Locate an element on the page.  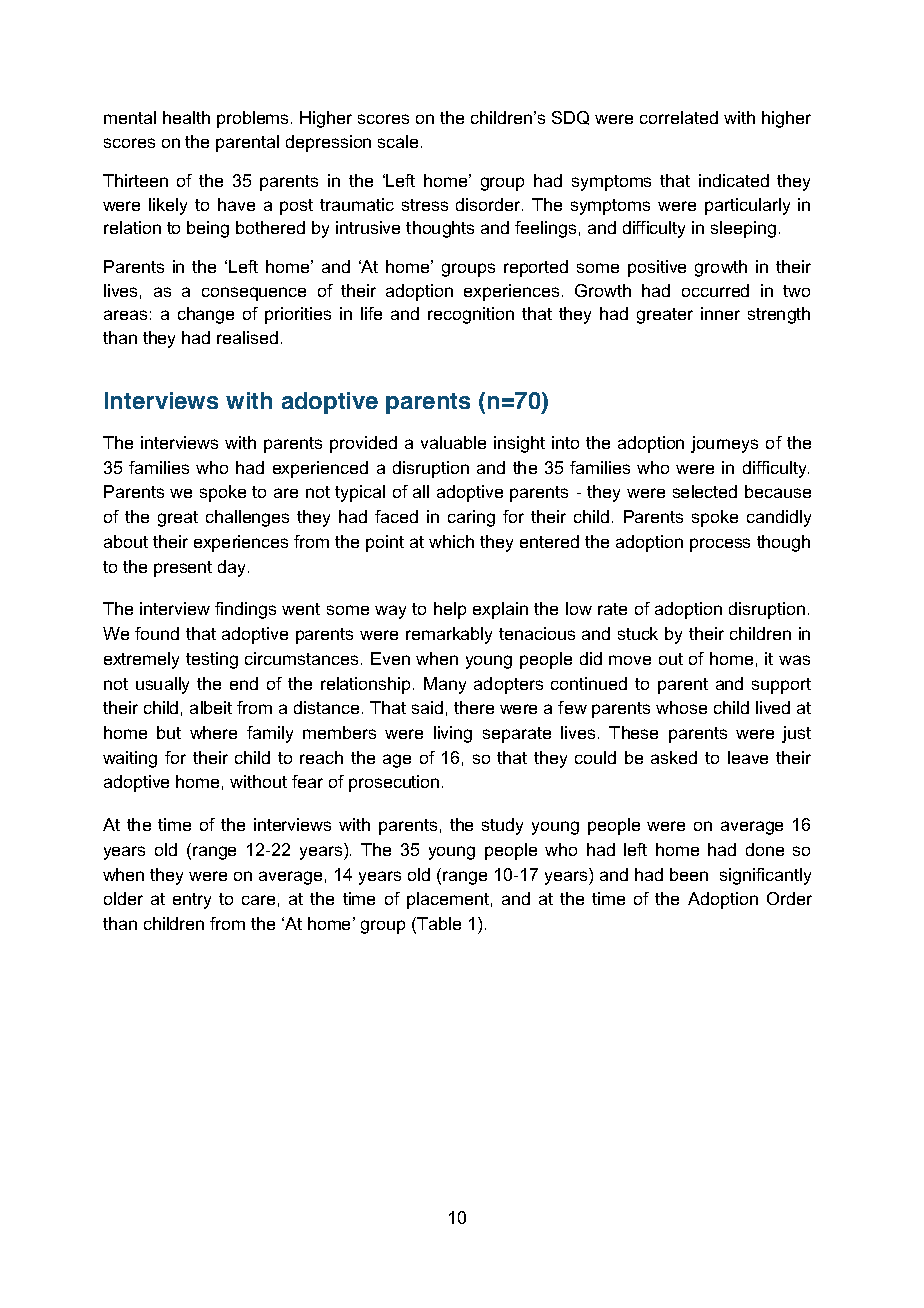
have is located at coordinates (236, 204).
